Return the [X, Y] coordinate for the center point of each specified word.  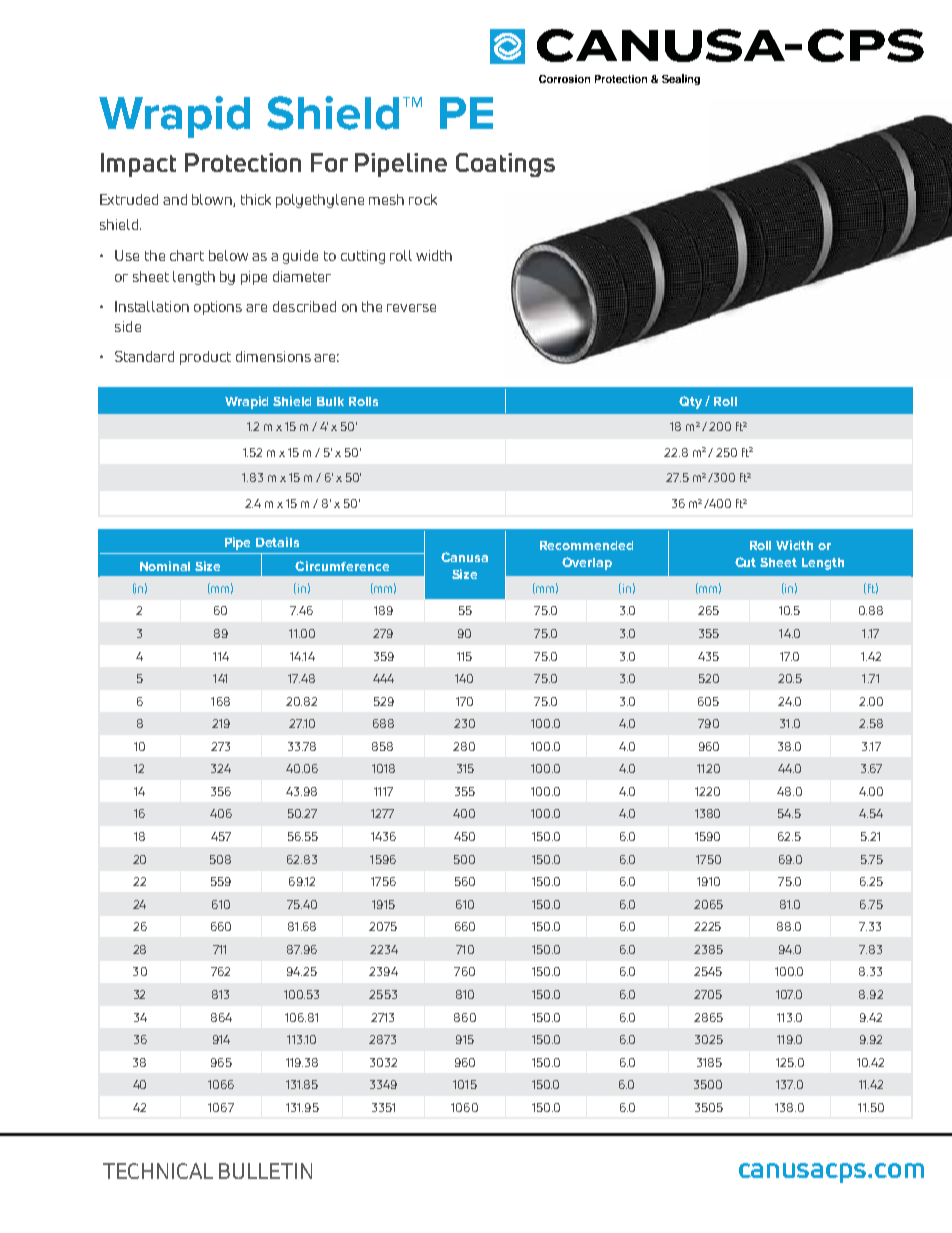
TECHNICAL [158, 1171]
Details [277, 542]
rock [423, 199]
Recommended [586, 545]
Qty [690, 402]
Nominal [165, 566]
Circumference [342, 566]
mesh [386, 199]
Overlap [587, 563]
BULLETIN [265, 1171]
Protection [243, 162]
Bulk [330, 401]
